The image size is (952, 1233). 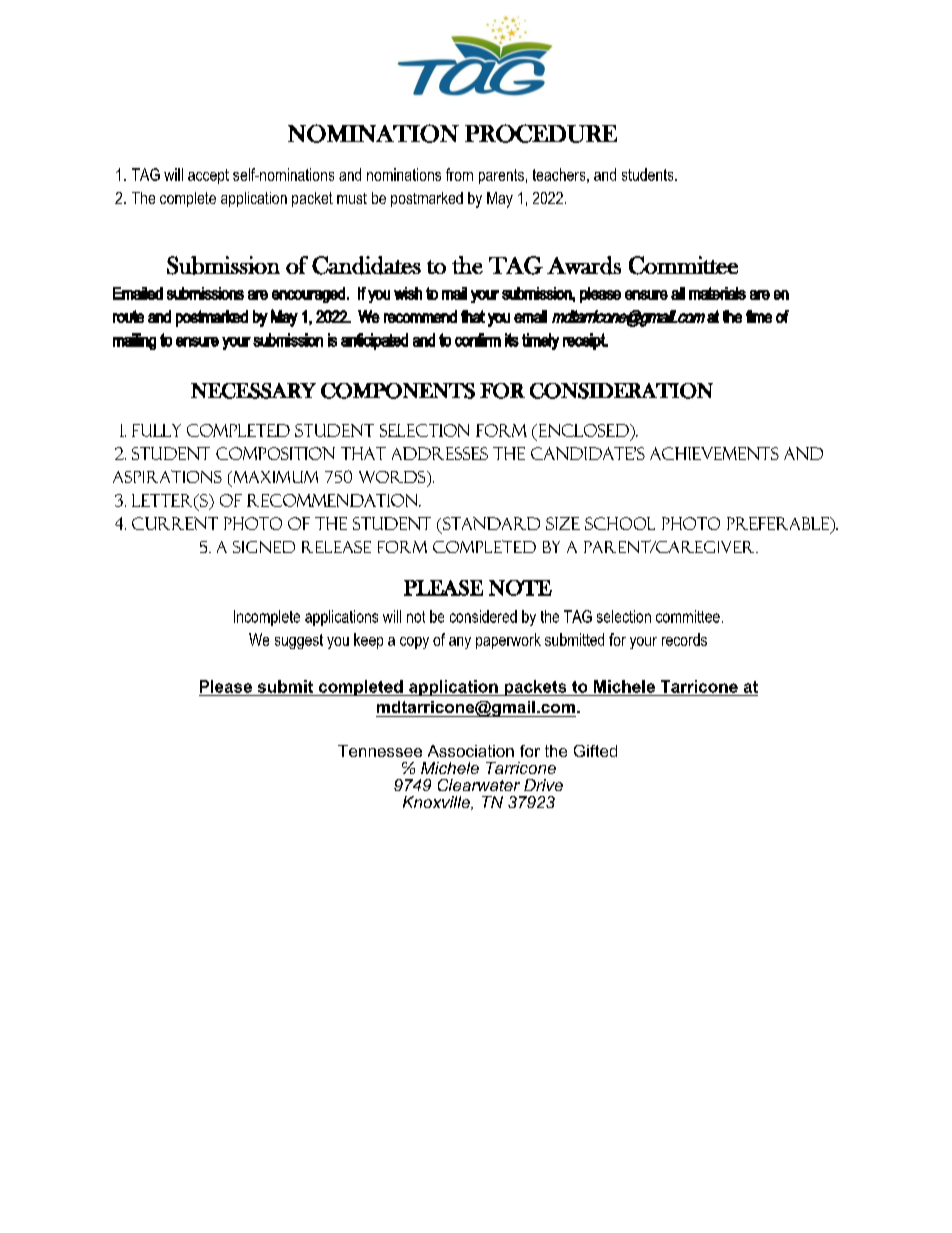 I want to click on preferable, so click(x=779, y=523).
